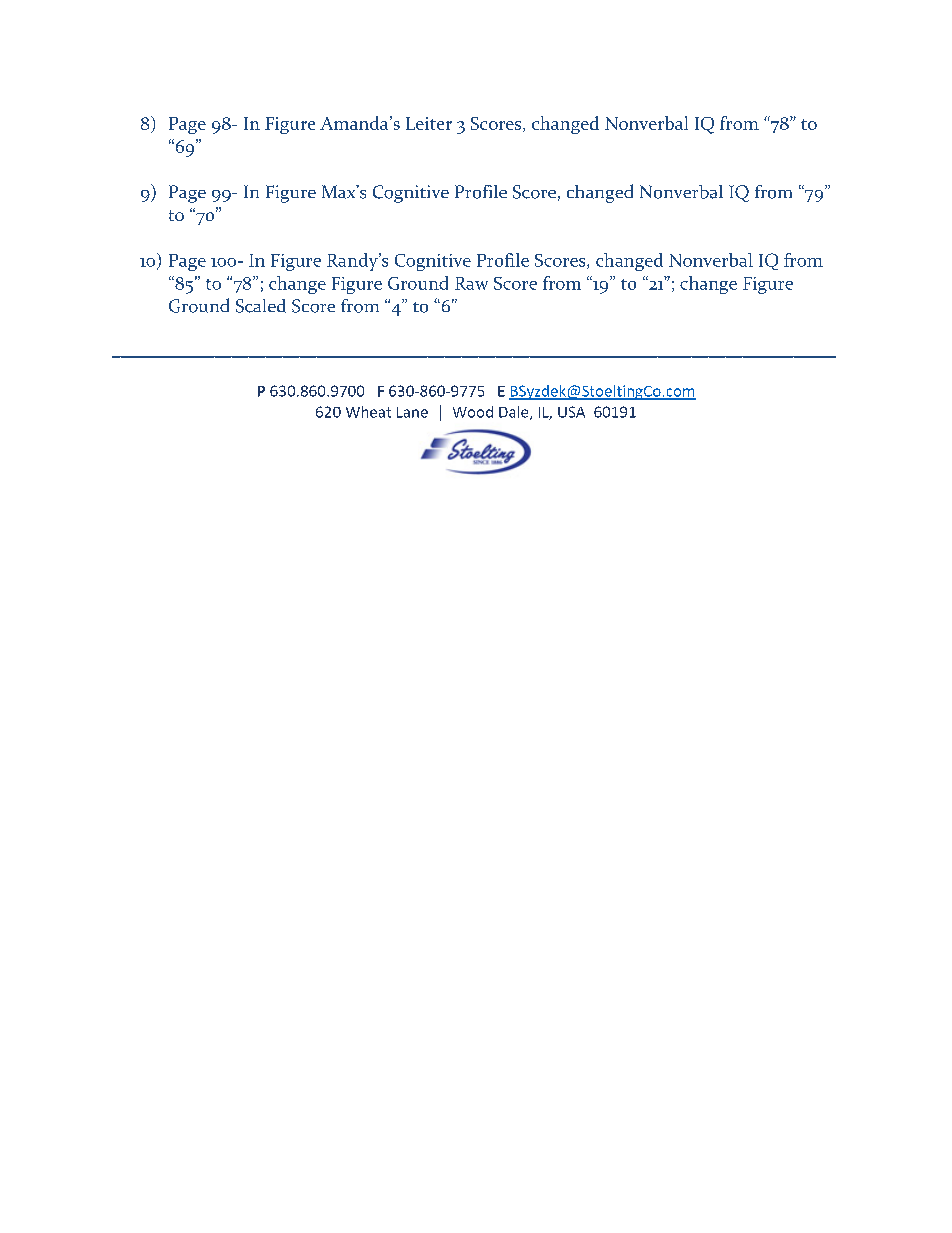  What do you see at coordinates (429, 123) in the document?
I see `Leiter` at bounding box center [429, 123].
